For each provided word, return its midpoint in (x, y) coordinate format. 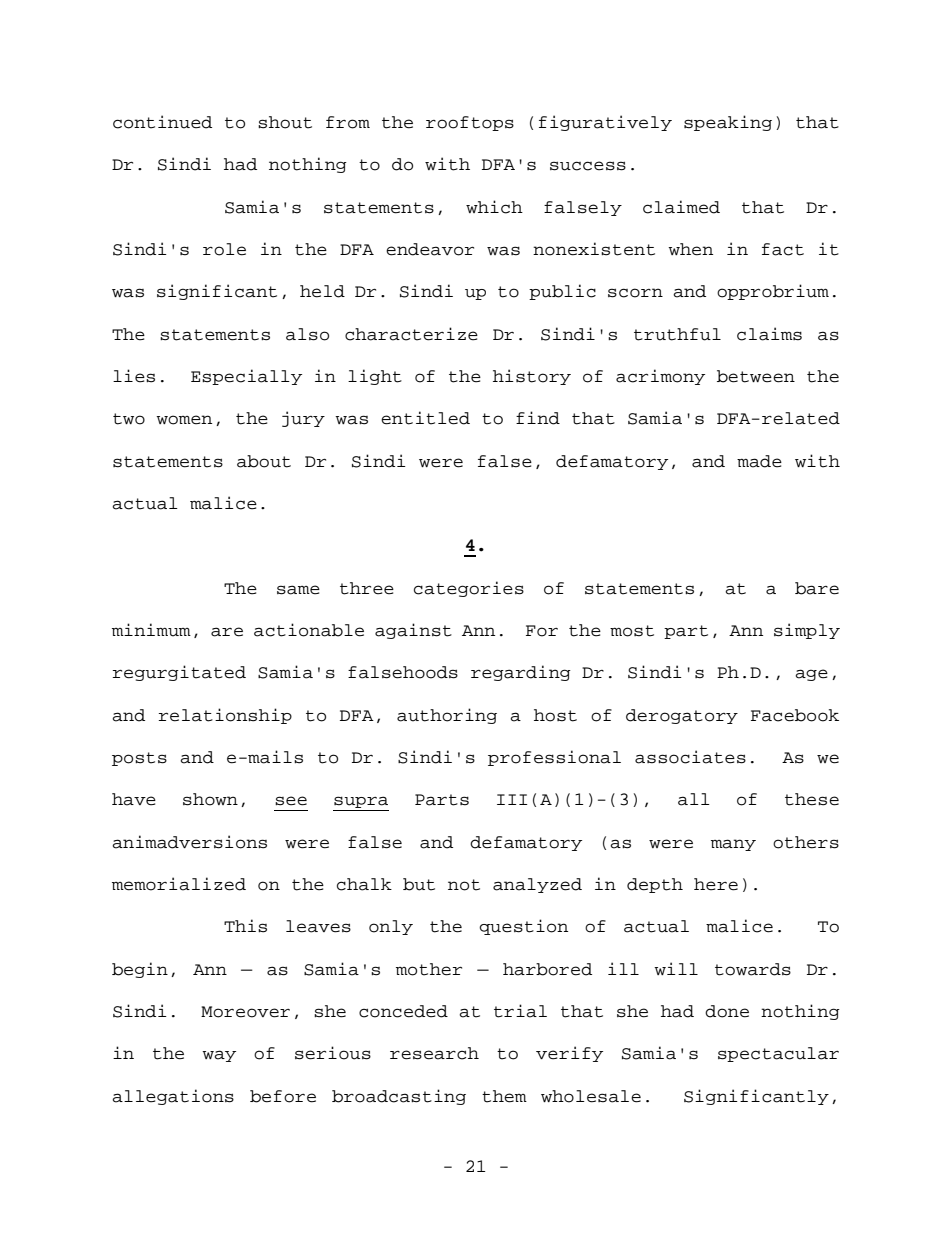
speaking (728, 123)
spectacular (778, 1054)
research (434, 1053)
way (219, 1056)
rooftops (470, 123)
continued (162, 122)
